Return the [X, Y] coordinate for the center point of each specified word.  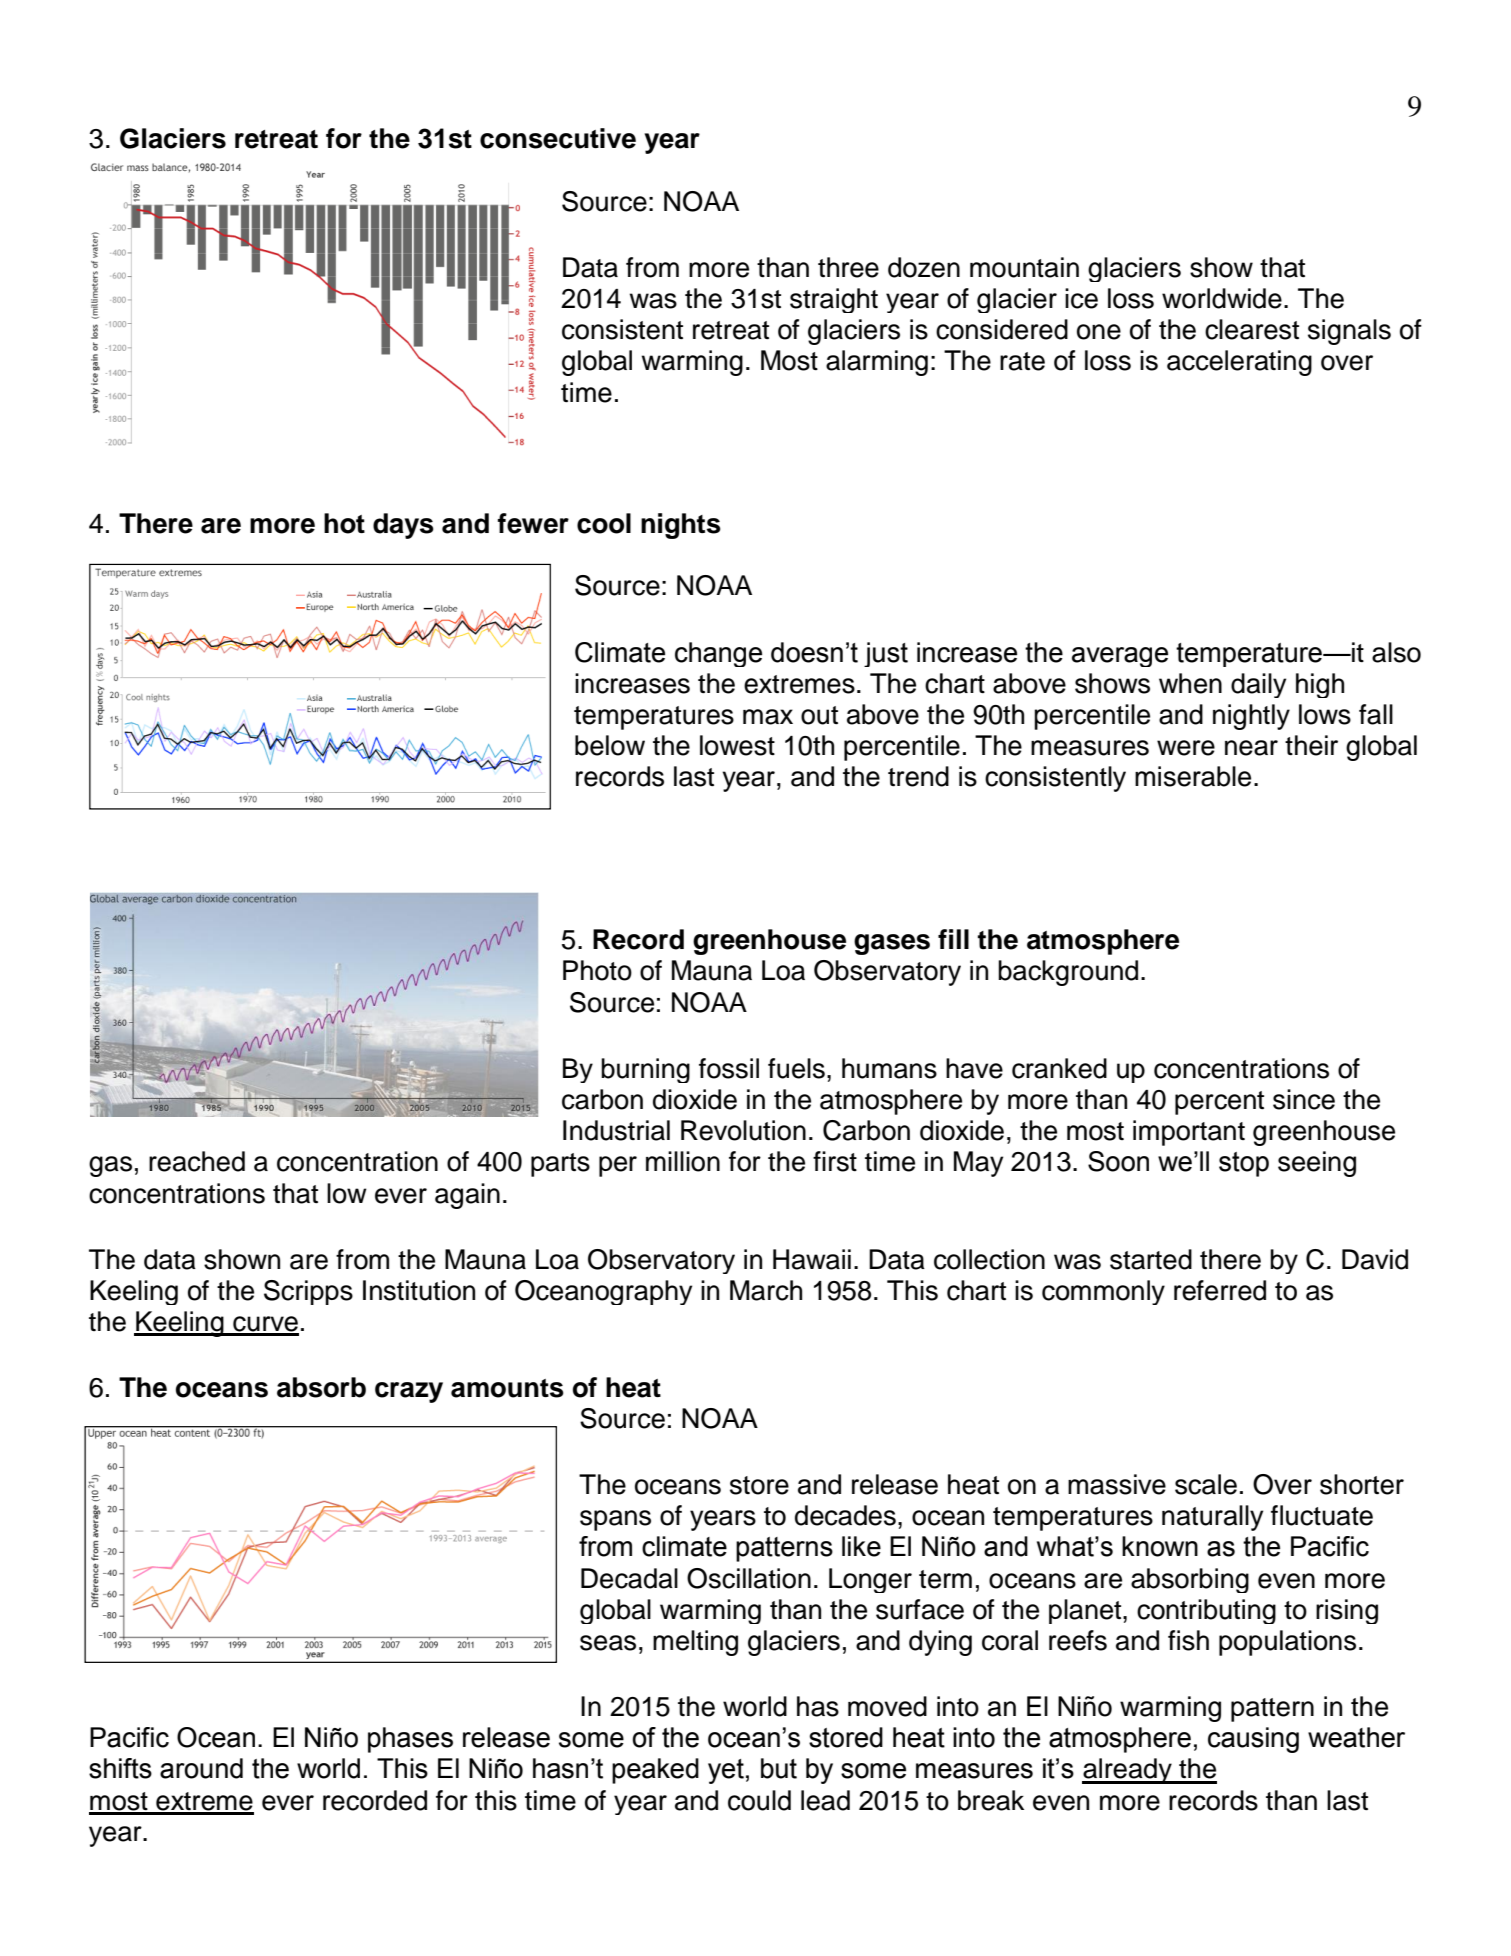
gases [892, 944]
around [201, 1768]
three [848, 267]
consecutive [558, 138]
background [1068, 973]
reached [197, 1161]
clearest [1252, 329]
